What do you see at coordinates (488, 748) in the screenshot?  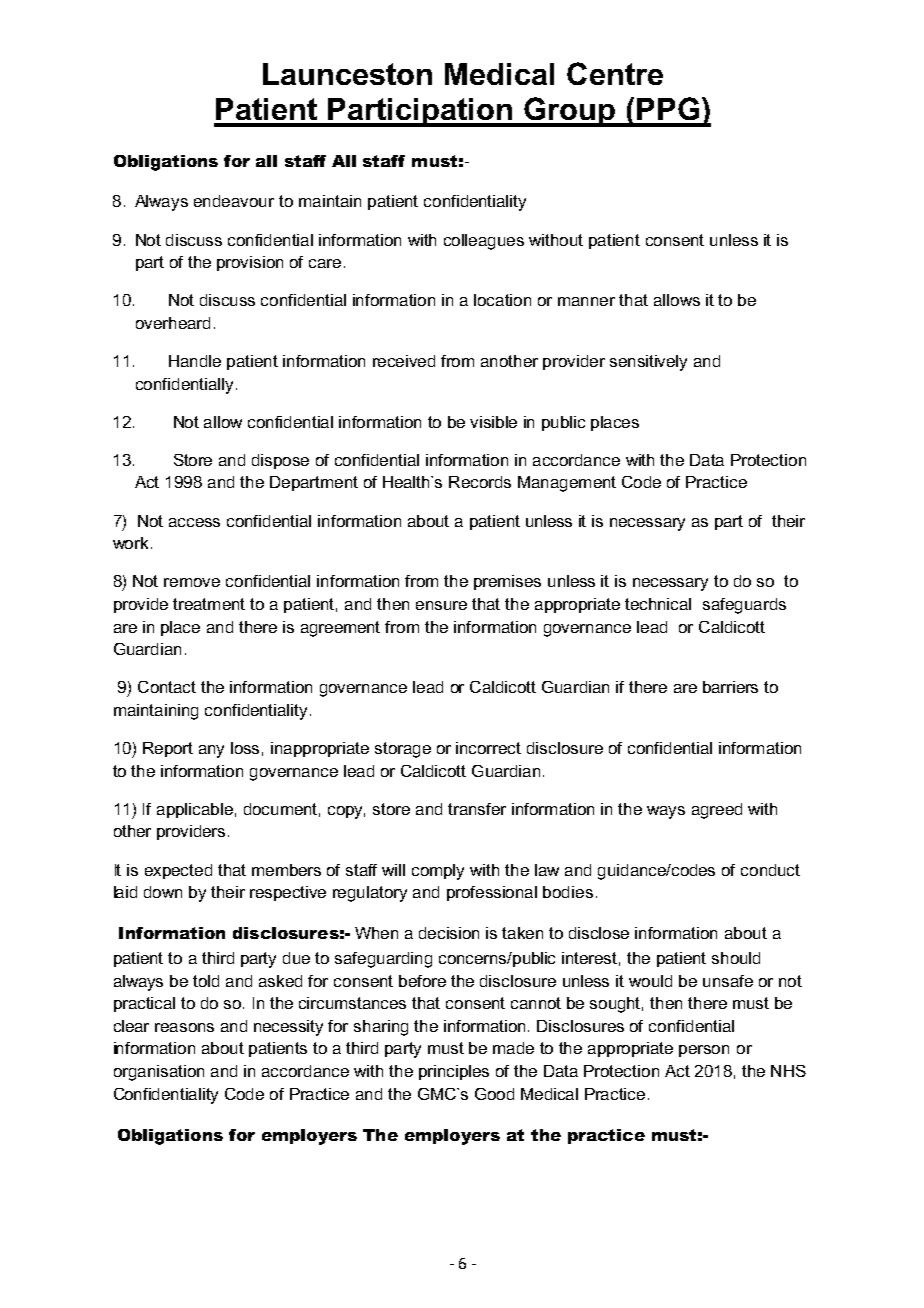 I see `incorrect` at bounding box center [488, 748].
